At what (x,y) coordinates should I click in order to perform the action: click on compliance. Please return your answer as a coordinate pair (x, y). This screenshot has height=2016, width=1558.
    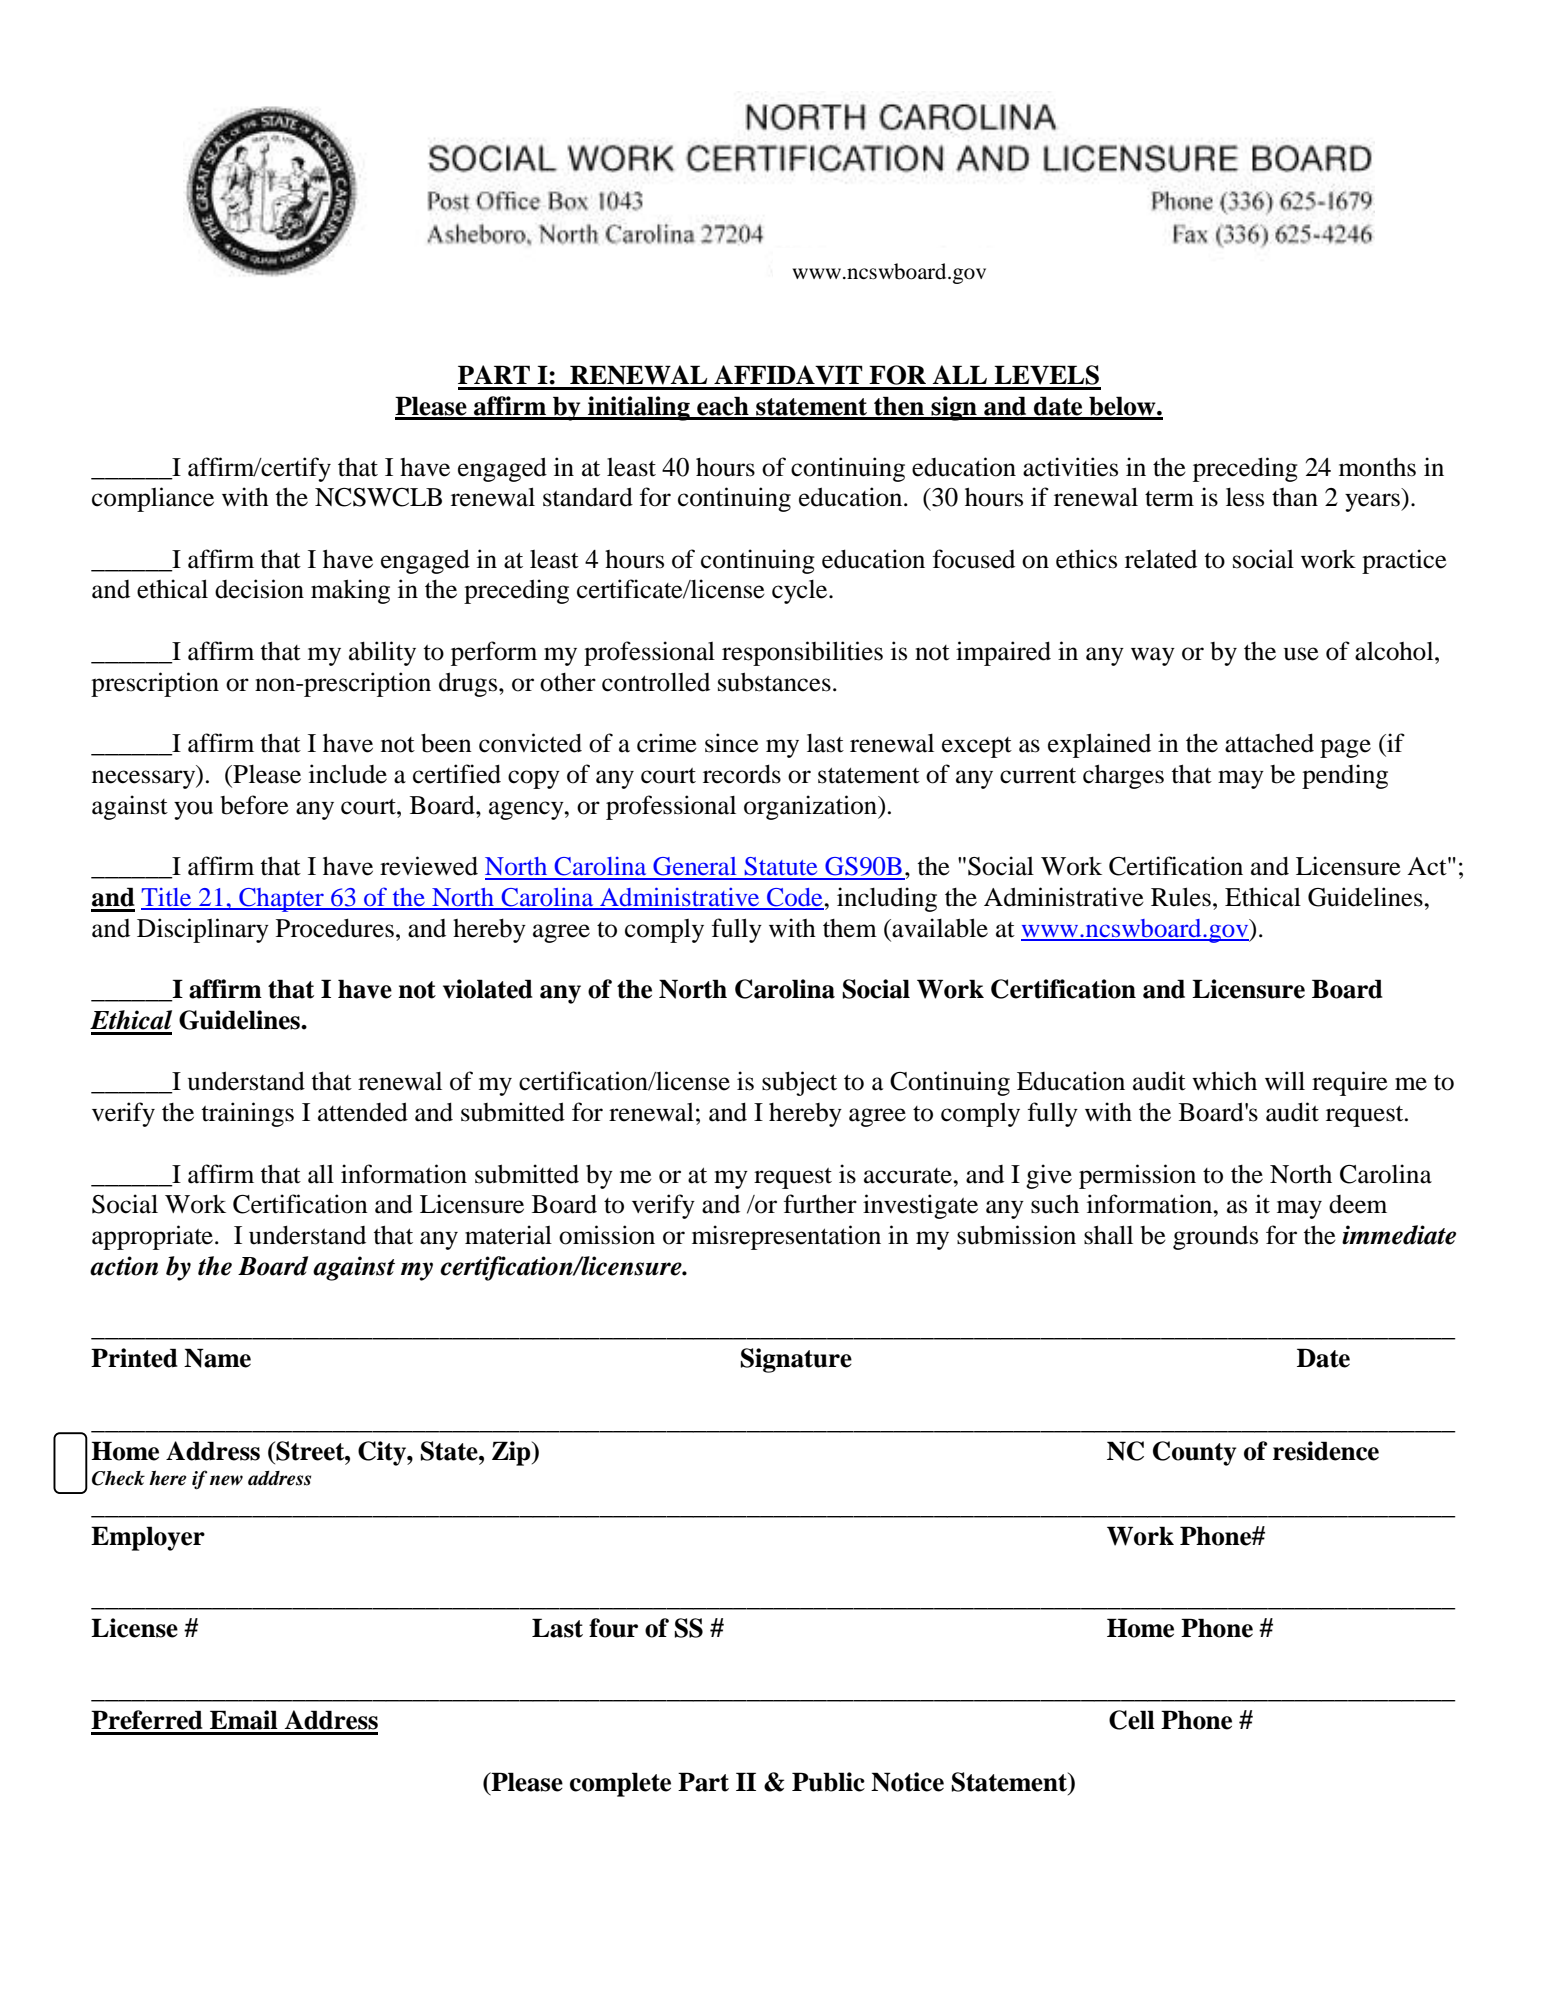
    Looking at the image, I should click on (153, 499).
